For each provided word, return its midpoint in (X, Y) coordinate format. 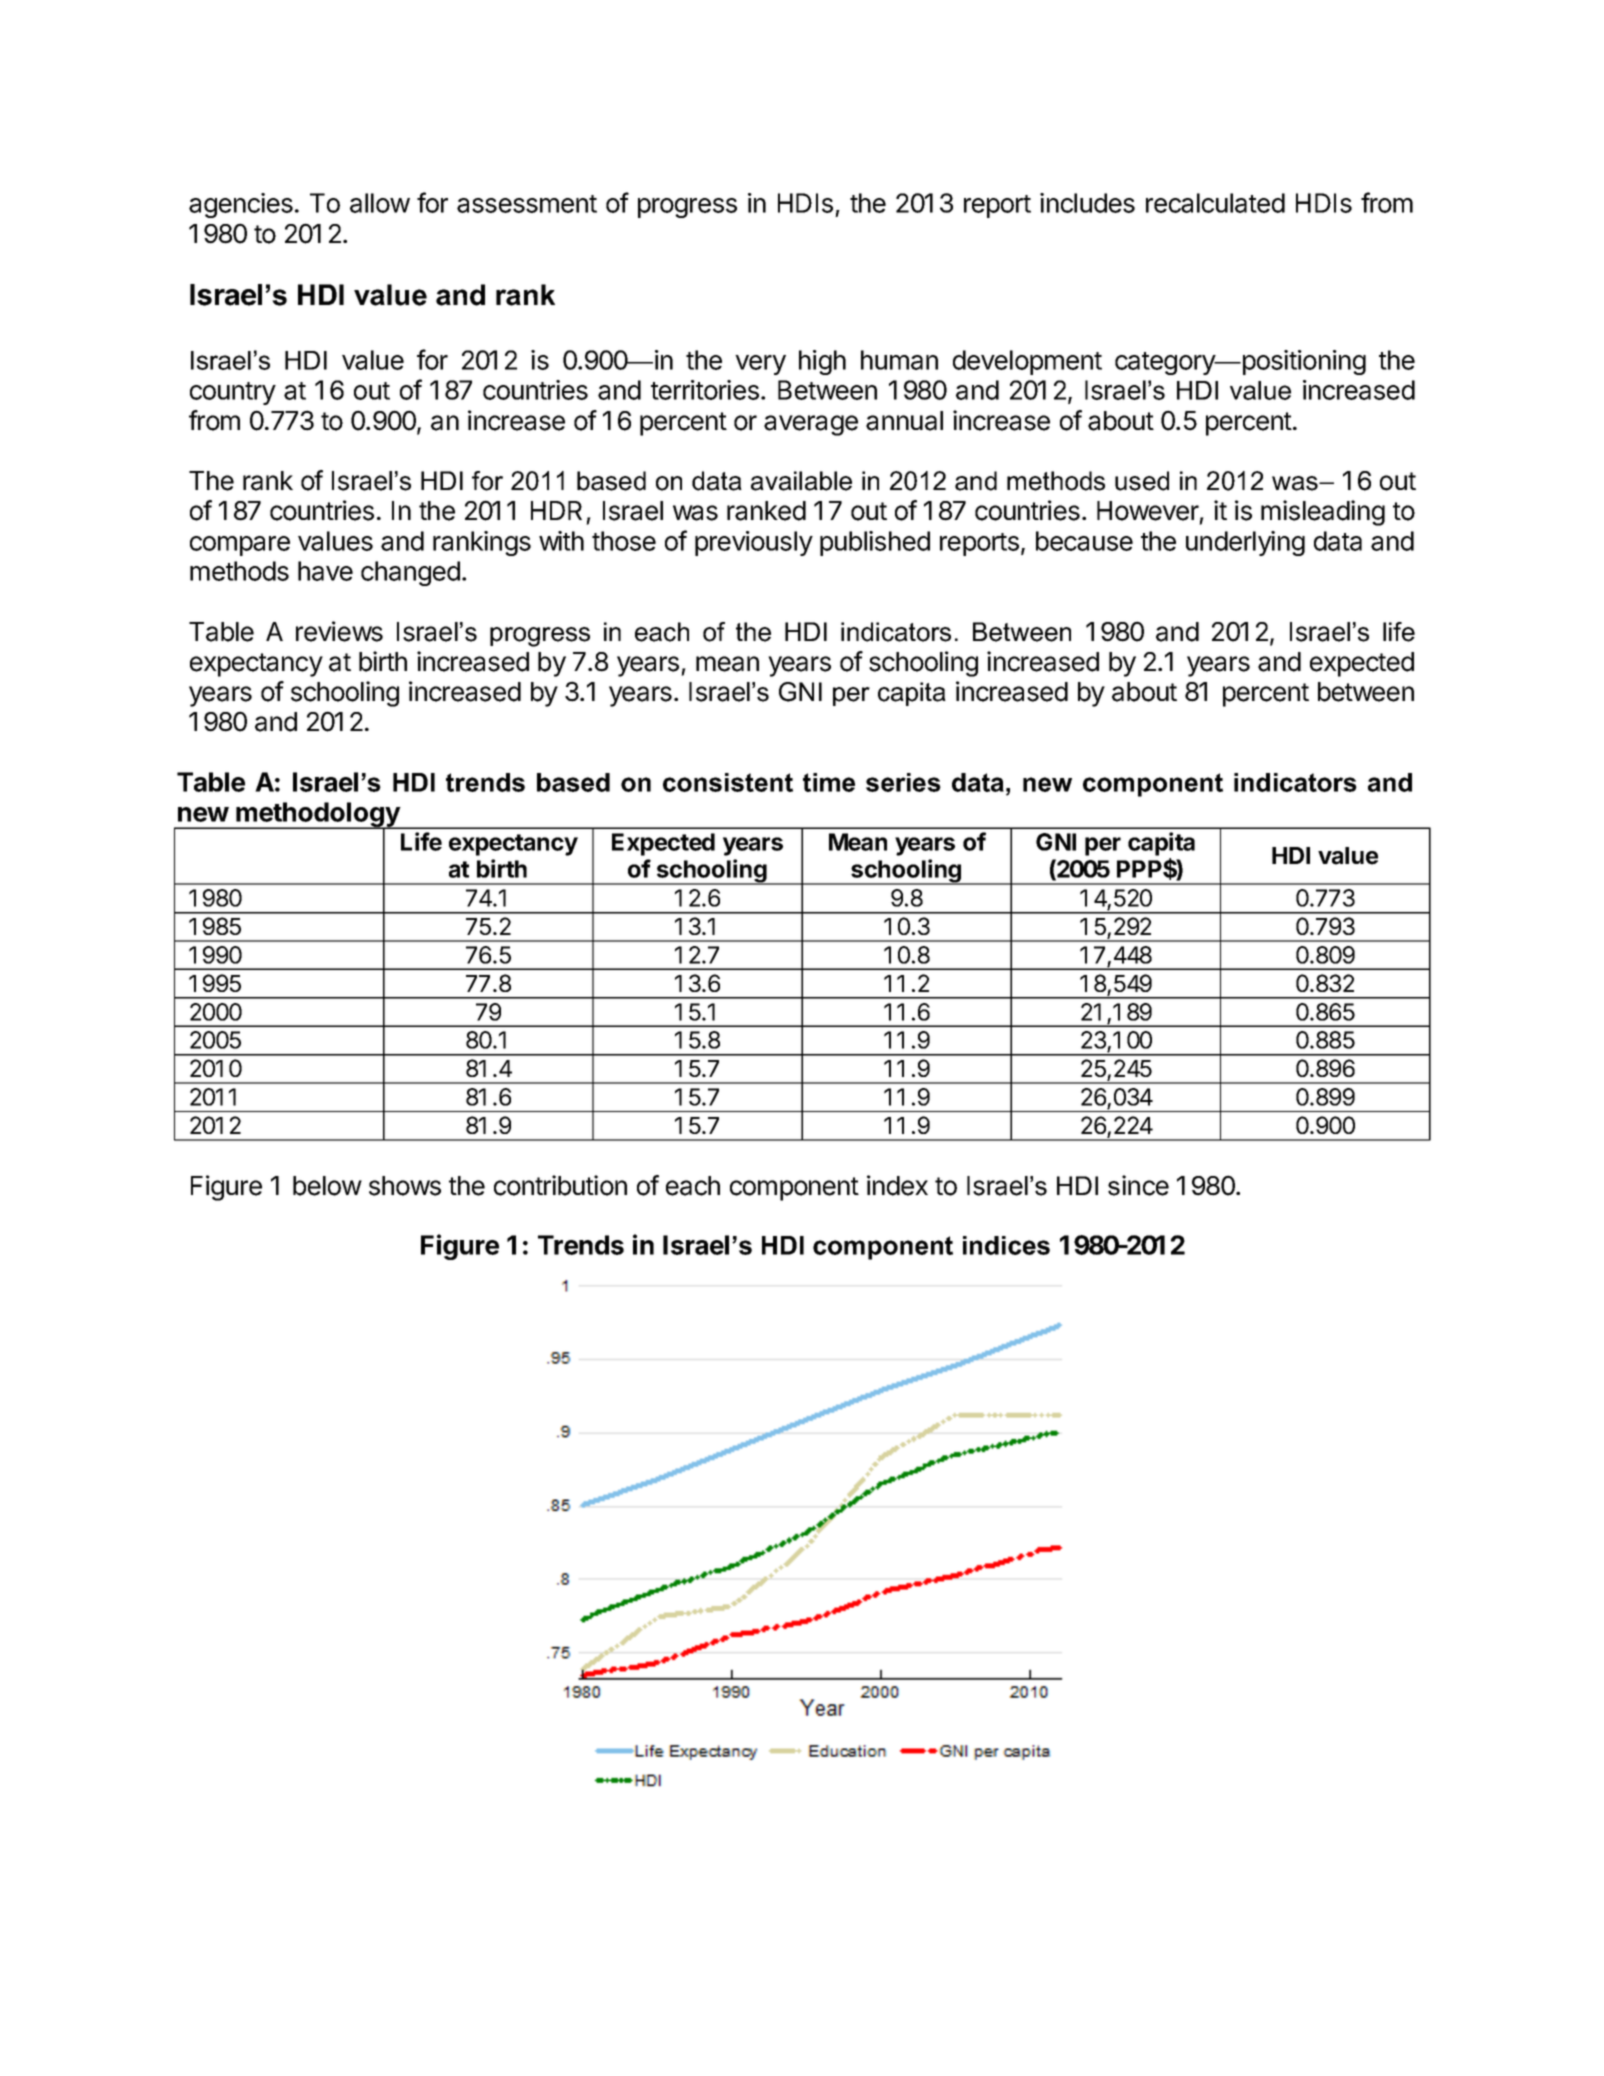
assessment (527, 204)
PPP (1140, 869)
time (829, 782)
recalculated (1215, 203)
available (801, 481)
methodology (318, 816)
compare (240, 546)
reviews (339, 631)
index (897, 1185)
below (327, 1186)
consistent (728, 782)
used (1142, 481)
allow (380, 203)
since (1138, 1185)
